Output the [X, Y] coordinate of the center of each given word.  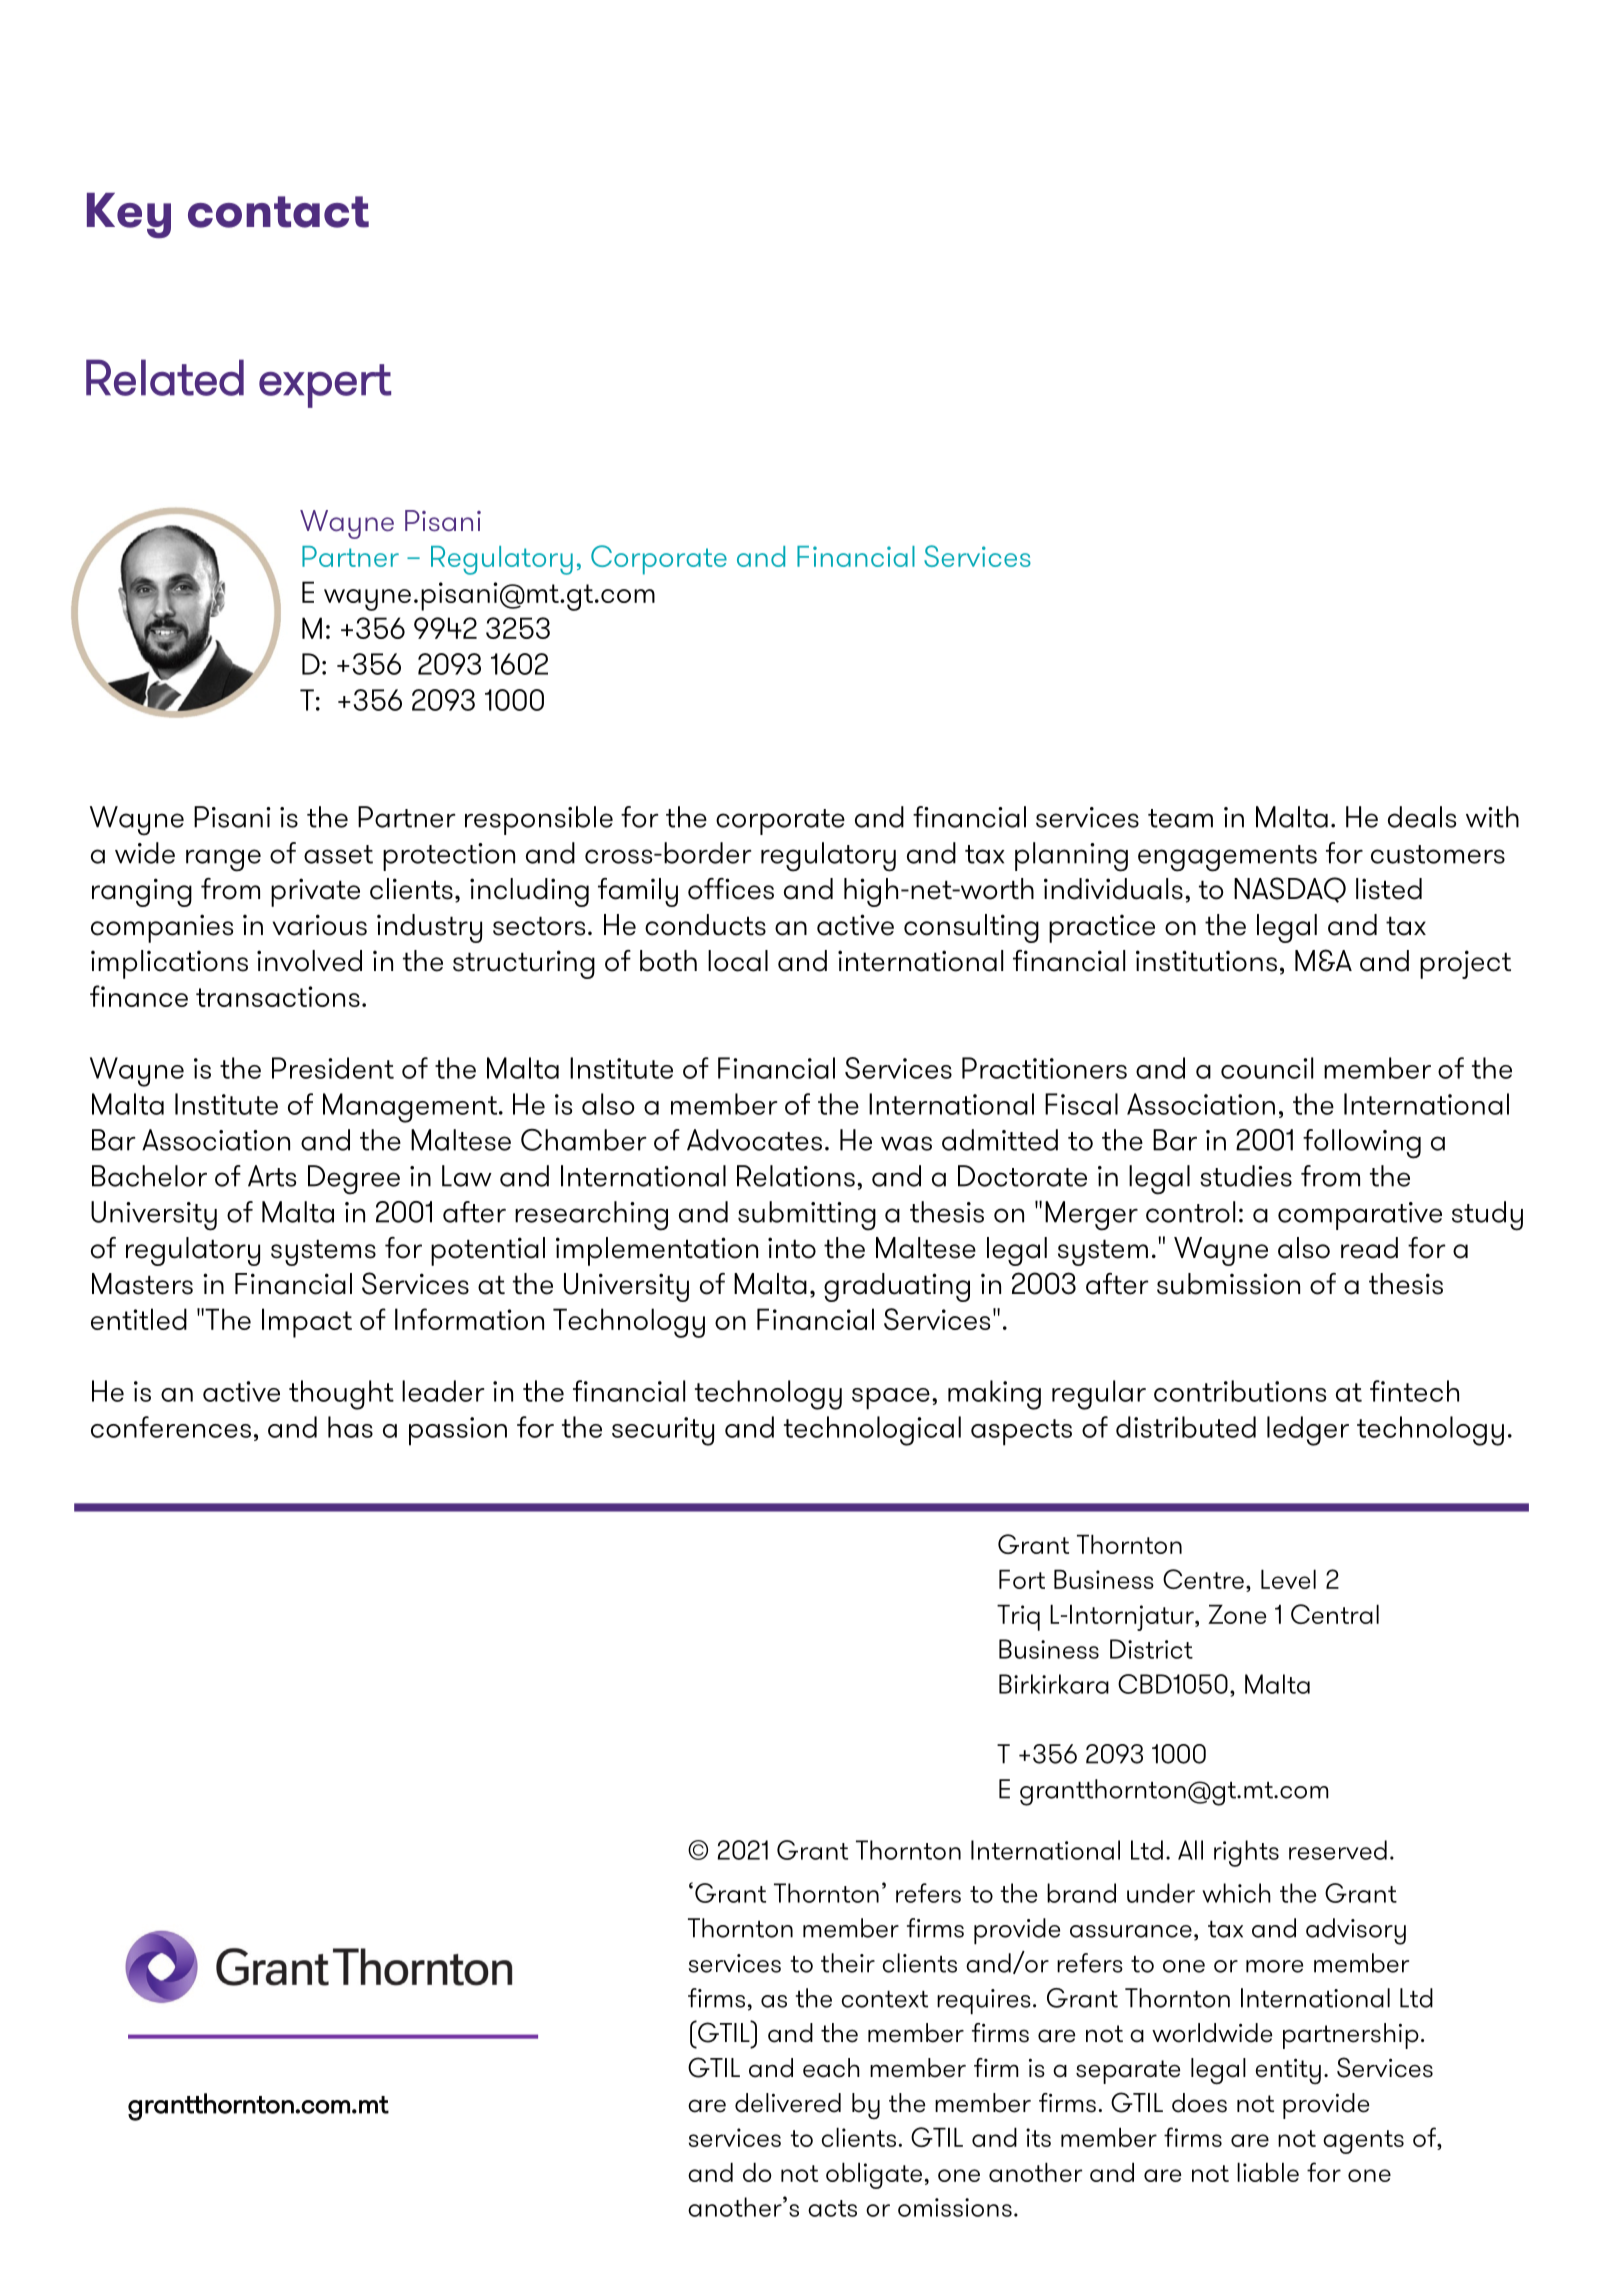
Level [1288, 1579]
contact [278, 212]
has [350, 1427]
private [315, 892]
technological [872, 1431]
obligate [874, 2175]
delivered [788, 2103]
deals [1422, 817]
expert [325, 386]
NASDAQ [1290, 890]
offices [731, 889]
